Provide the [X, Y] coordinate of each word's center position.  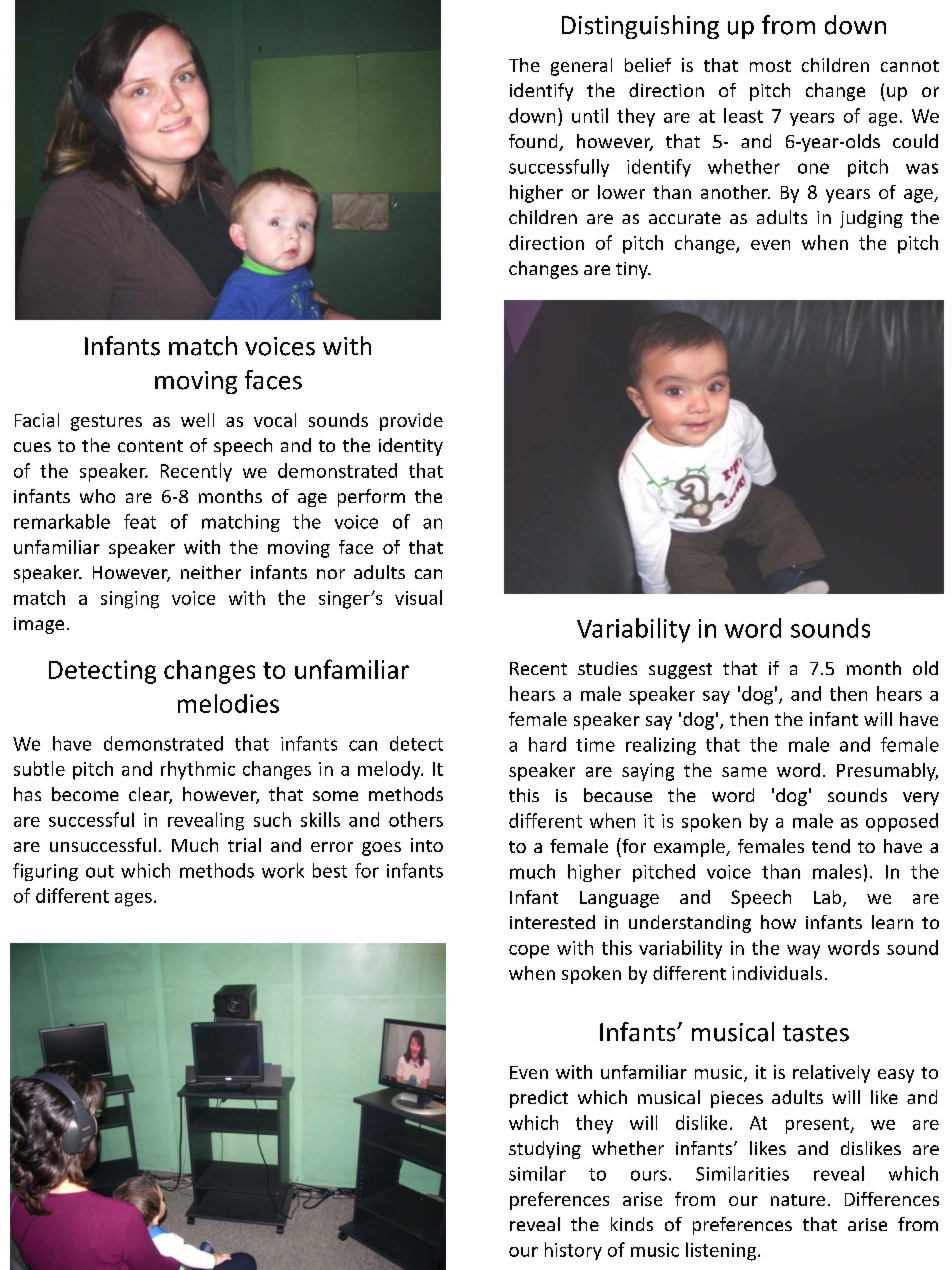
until [590, 115]
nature [798, 1200]
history [573, 1251]
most [770, 66]
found [534, 142]
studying [545, 1150]
